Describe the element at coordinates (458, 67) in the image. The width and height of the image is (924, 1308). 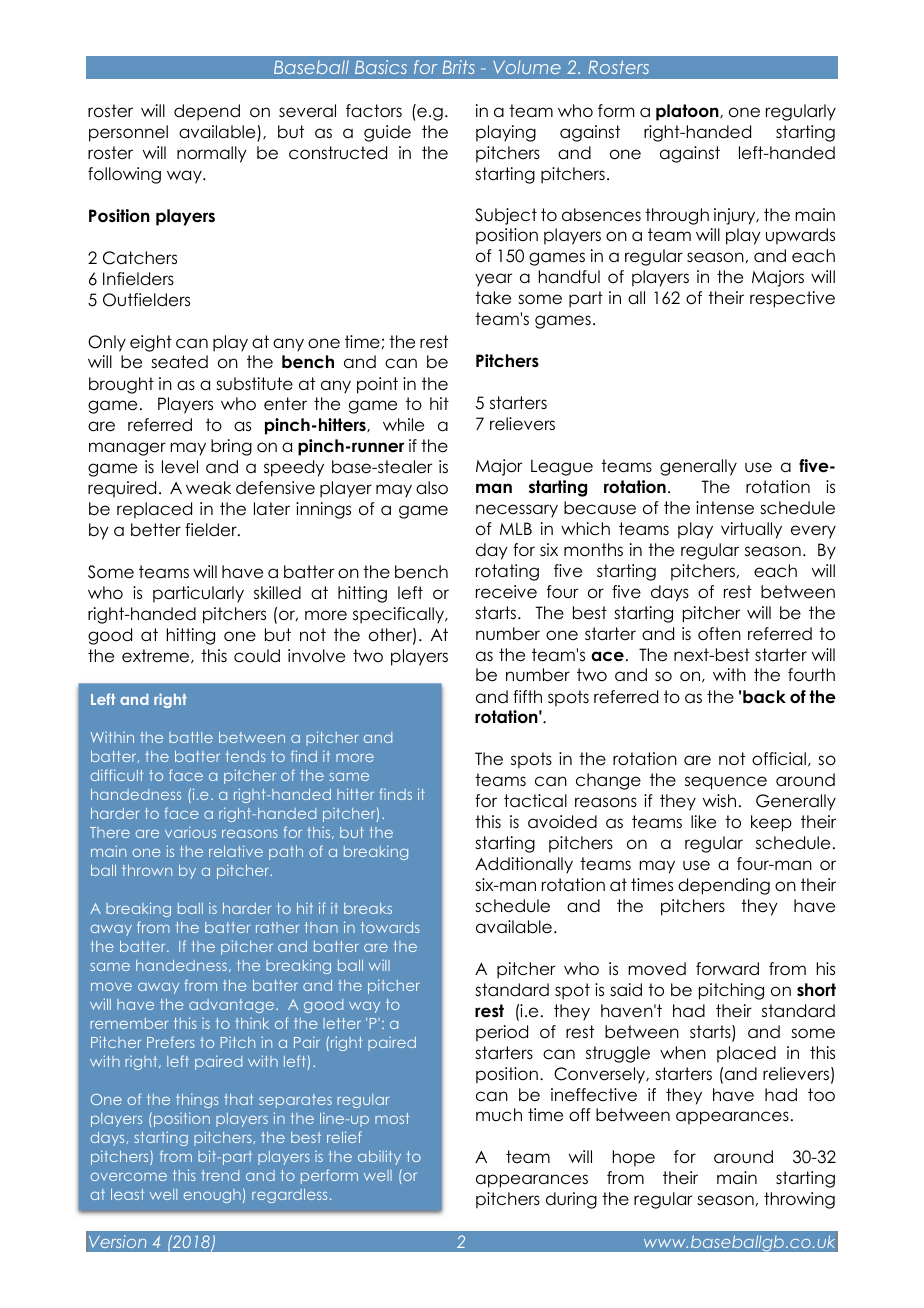
I see `Brits` at that location.
